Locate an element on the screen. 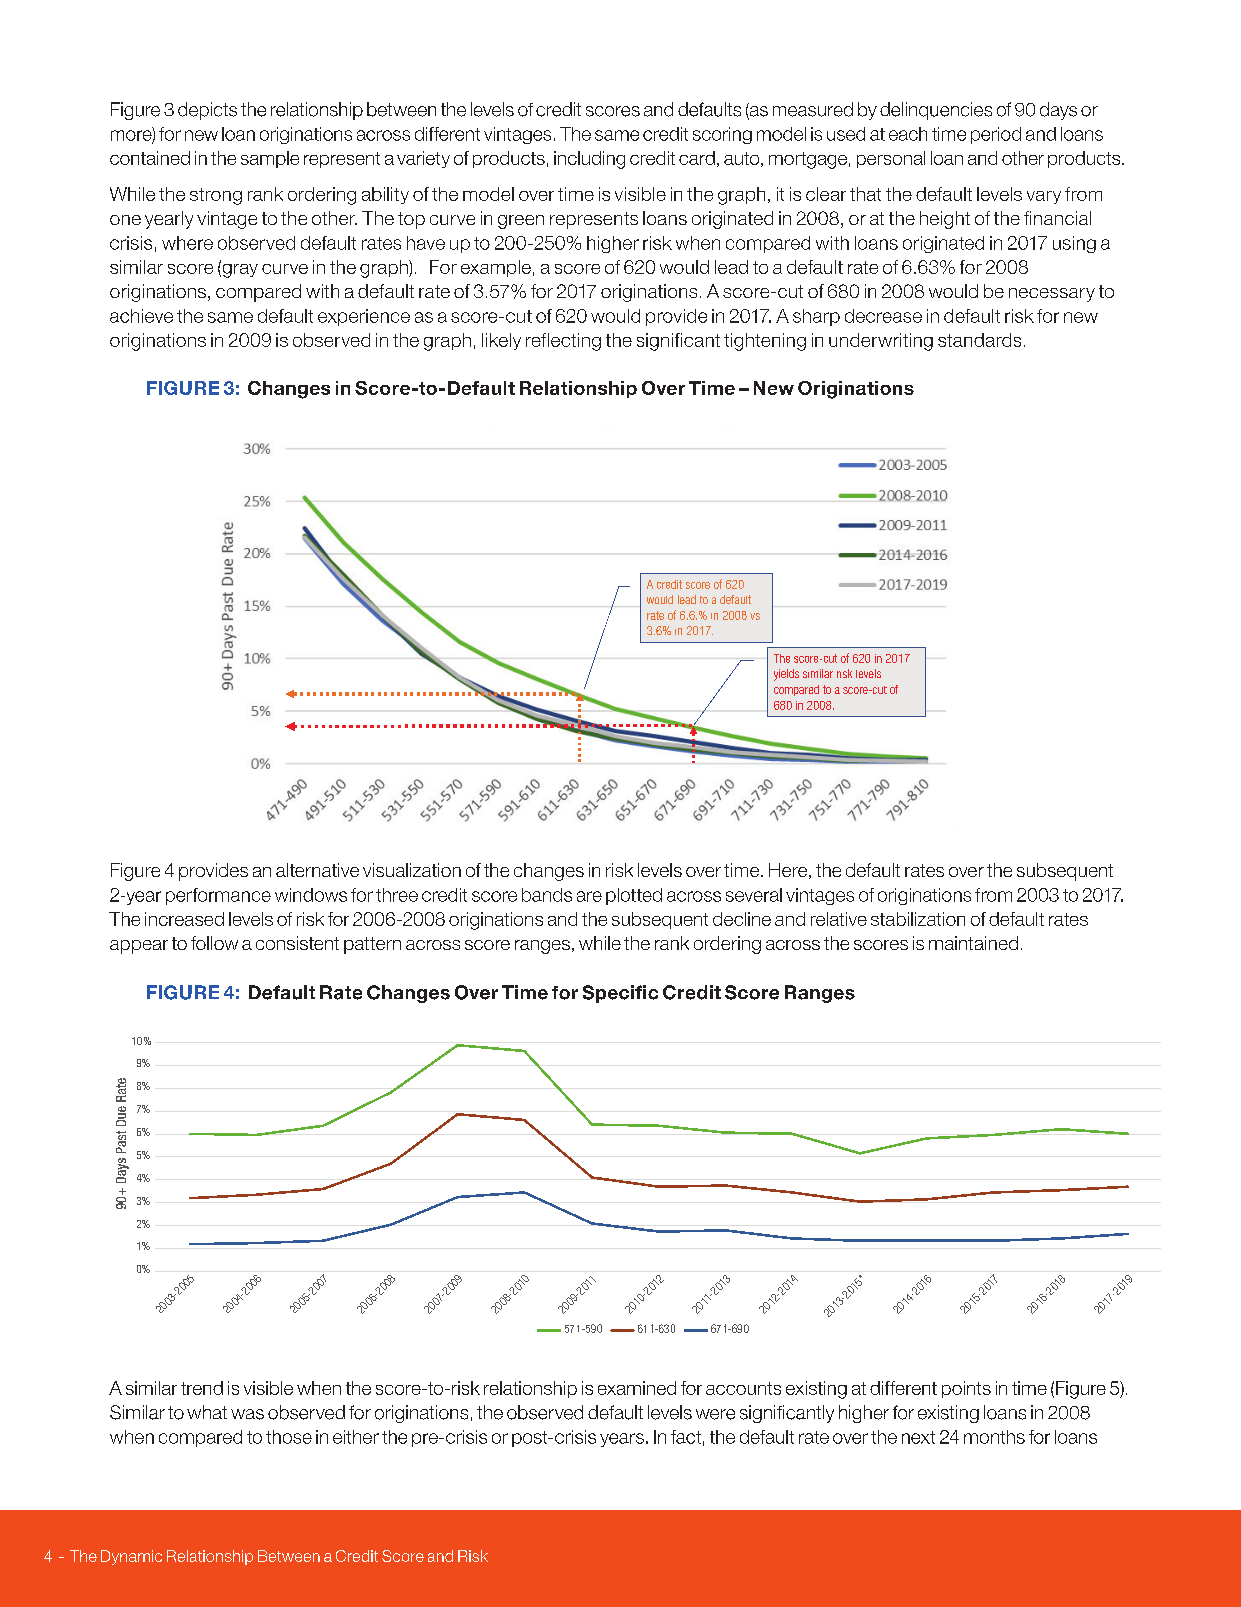 The height and width of the screenshot is (1607, 1241). plotted is located at coordinates (634, 896).
